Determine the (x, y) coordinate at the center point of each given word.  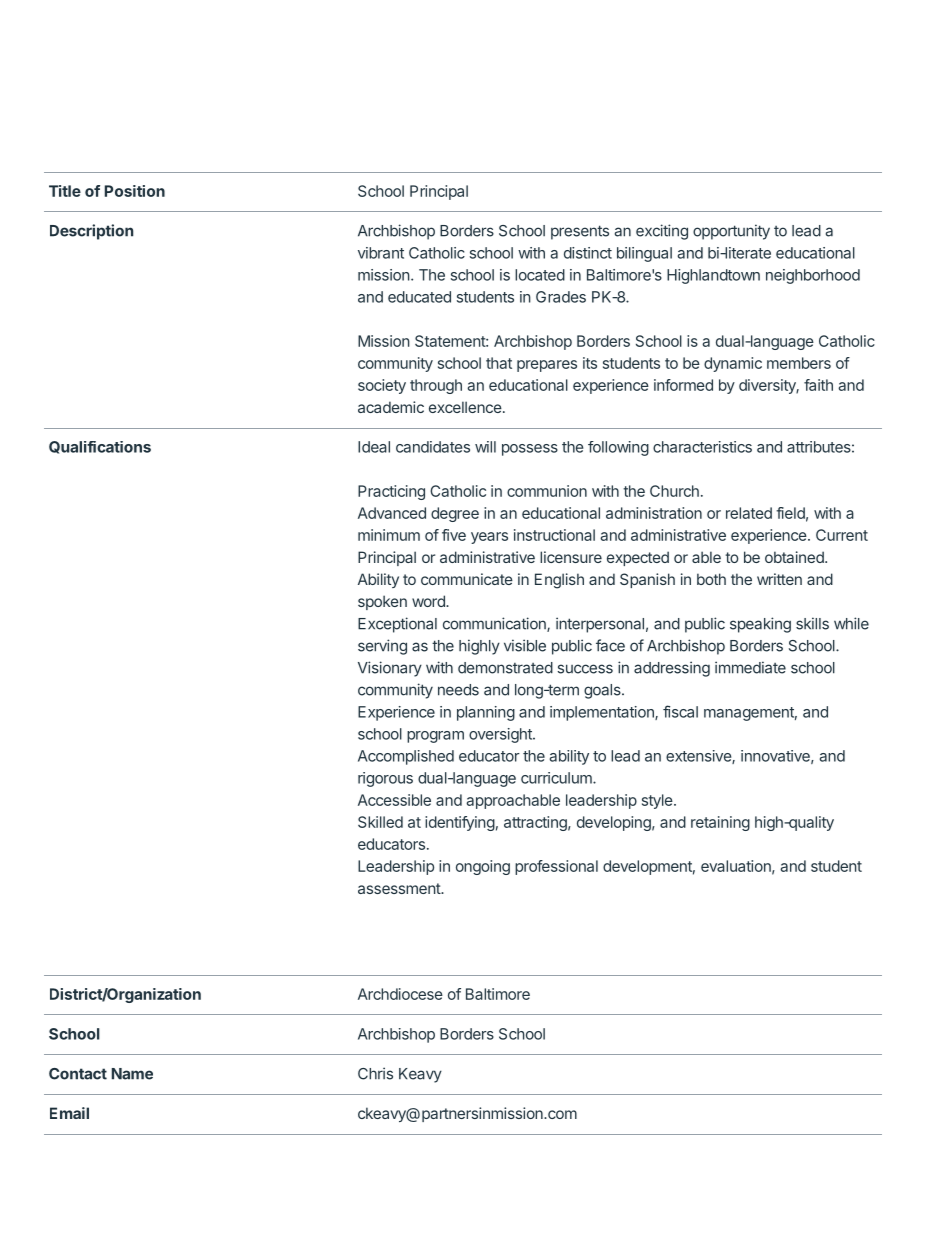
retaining (720, 823)
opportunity (731, 232)
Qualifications (100, 447)
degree (455, 514)
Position (135, 191)
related (749, 513)
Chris (375, 1073)
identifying (460, 823)
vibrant (381, 253)
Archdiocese (400, 994)
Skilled (380, 822)
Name (132, 1074)
